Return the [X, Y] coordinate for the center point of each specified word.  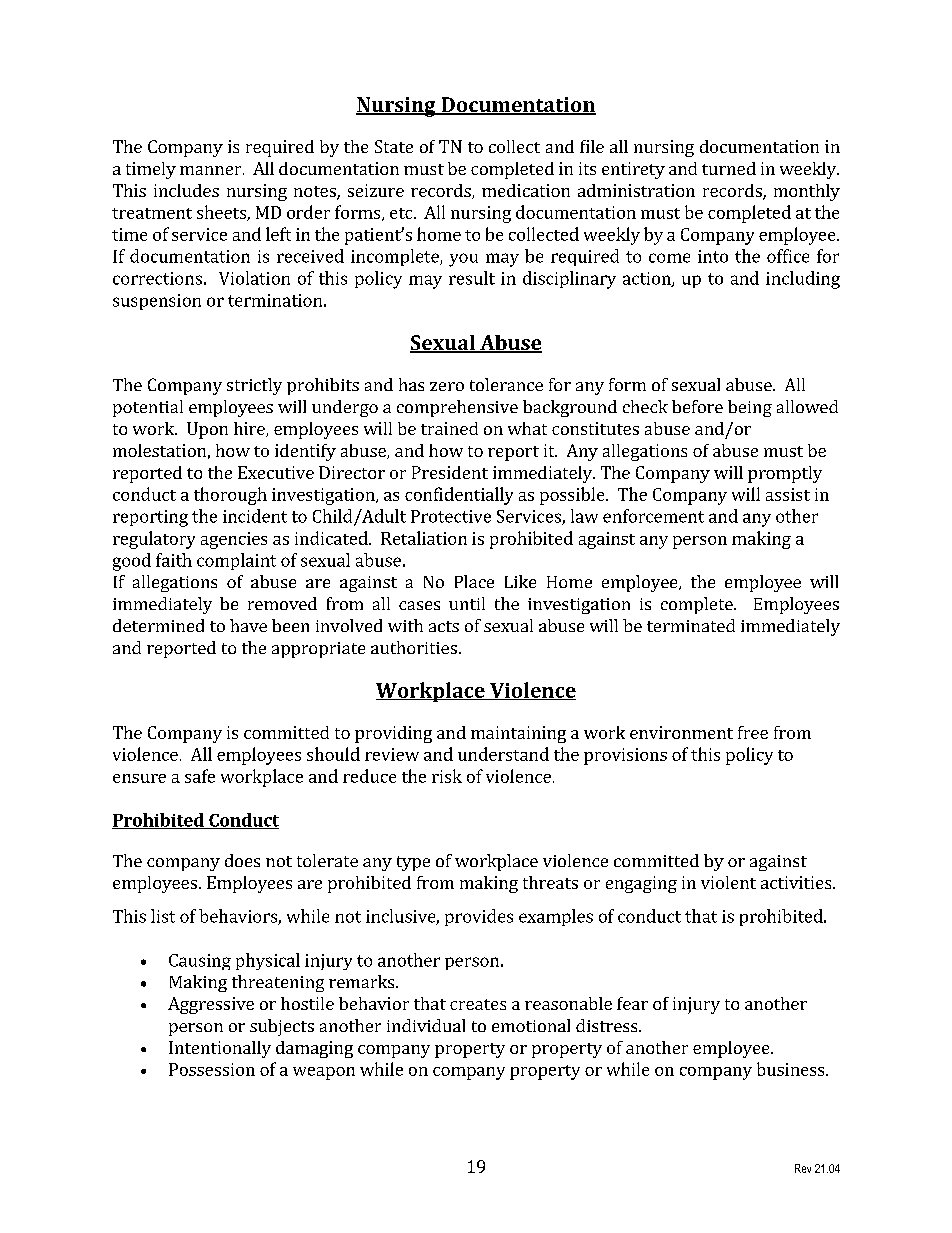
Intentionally [220, 1049]
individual [426, 1025]
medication [526, 190]
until [467, 603]
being [750, 408]
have [248, 625]
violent [728, 882]
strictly [254, 386]
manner [212, 170]
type [413, 863]
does [242, 860]
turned [729, 168]
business [792, 1069]
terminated [691, 625]
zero [447, 386]
